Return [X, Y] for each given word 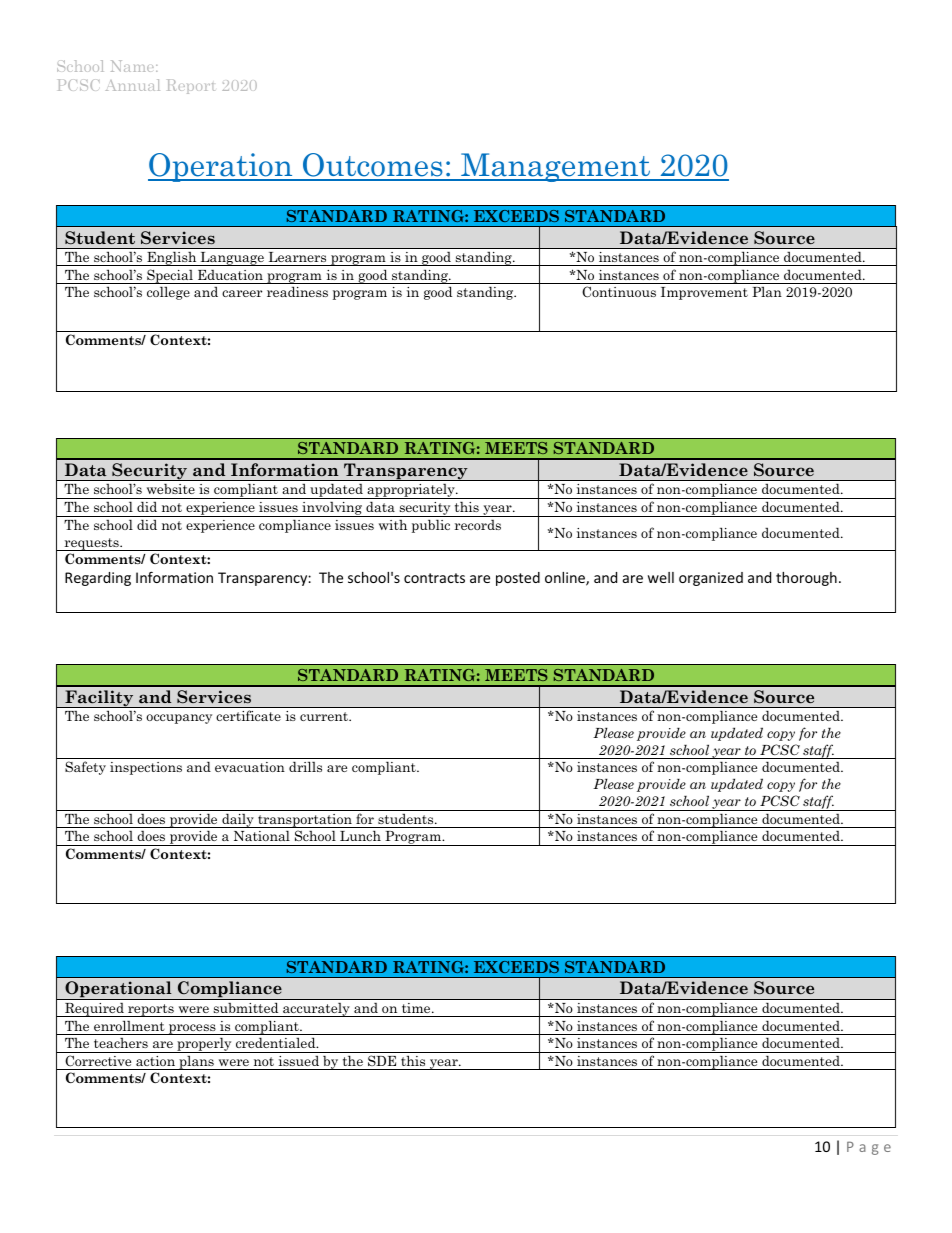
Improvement [704, 293]
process [192, 1029]
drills [305, 766]
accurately [316, 1009]
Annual [133, 85]
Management [555, 167]
